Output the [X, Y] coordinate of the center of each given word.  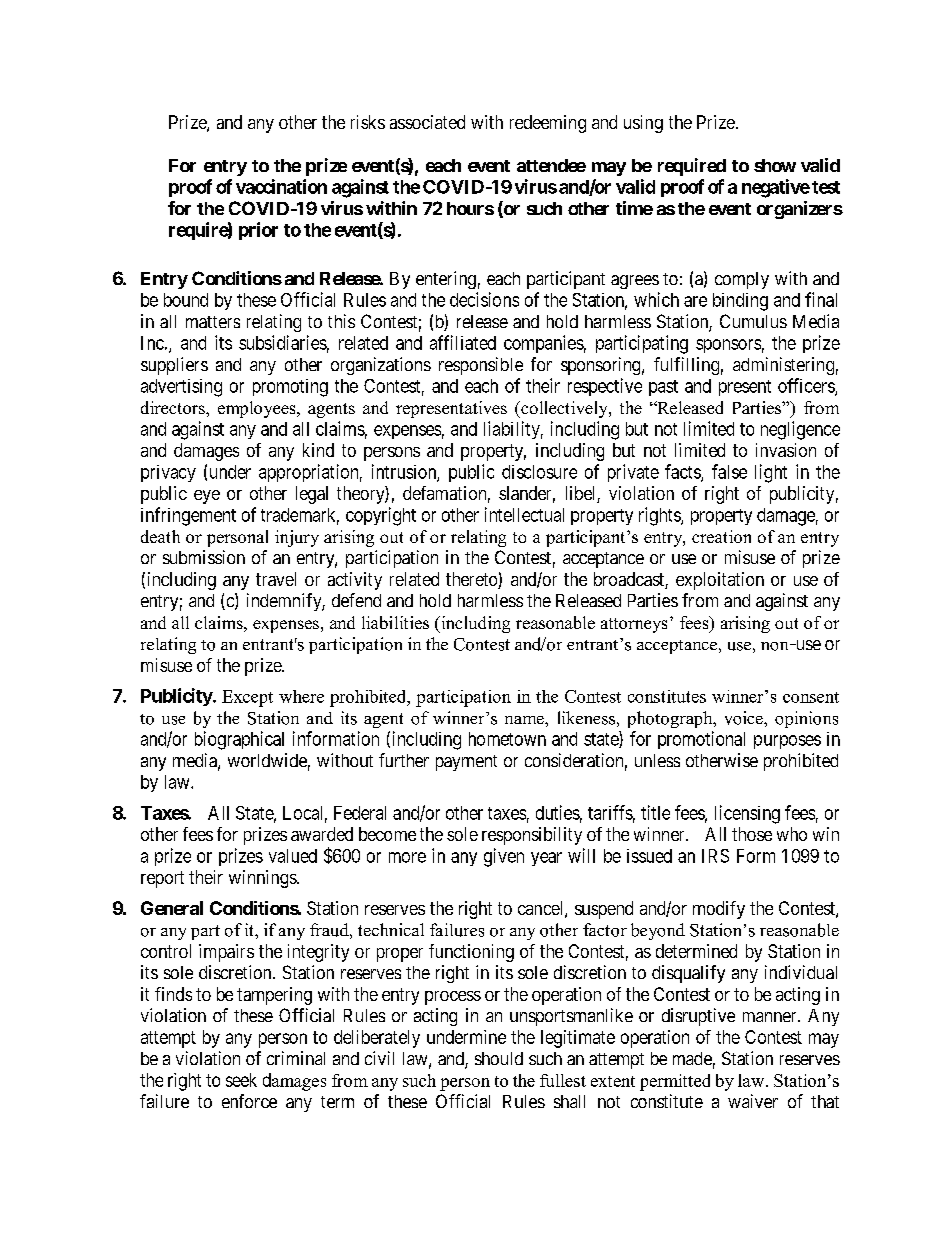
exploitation [720, 581]
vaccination [281, 186]
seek [241, 1080]
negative [776, 188]
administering [783, 366]
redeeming [548, 124]
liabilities [395, 622]
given [504, 857]
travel [276, 579]
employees [258, 409]
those [752, 834]
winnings [263, 879]
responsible [481, 366]
